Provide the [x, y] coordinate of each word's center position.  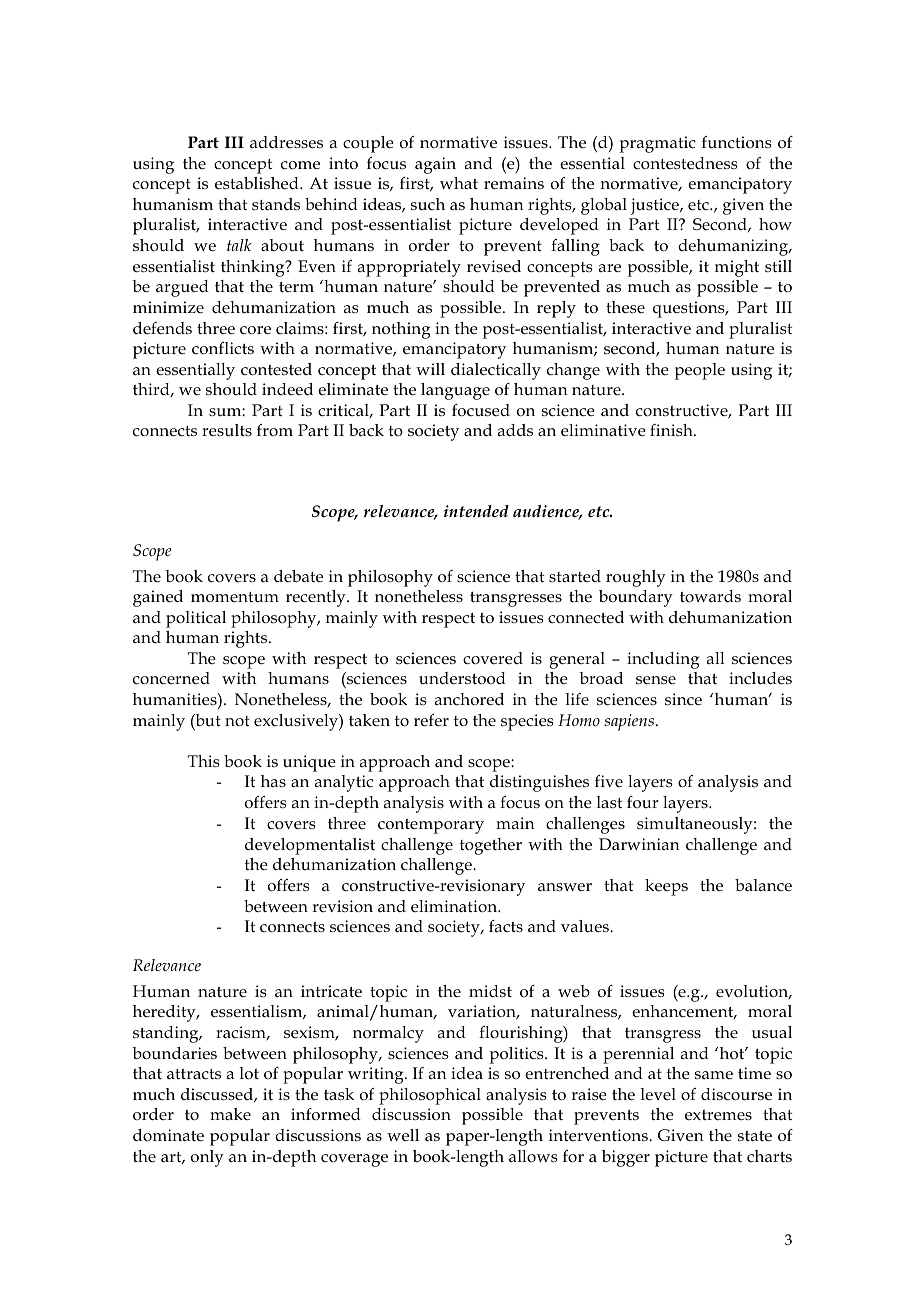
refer [431, 720]
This [204, 761]
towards [710, 596]
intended [476, 511]
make [230, 1114]
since [683, 699]
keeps [666, 887]
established [258, 183]
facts [506, 926]
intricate [331, 991]
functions [737, 142]
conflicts [223, 348]
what [459, 183]
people [700, 371]
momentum [235, 597]
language [455, 391]
